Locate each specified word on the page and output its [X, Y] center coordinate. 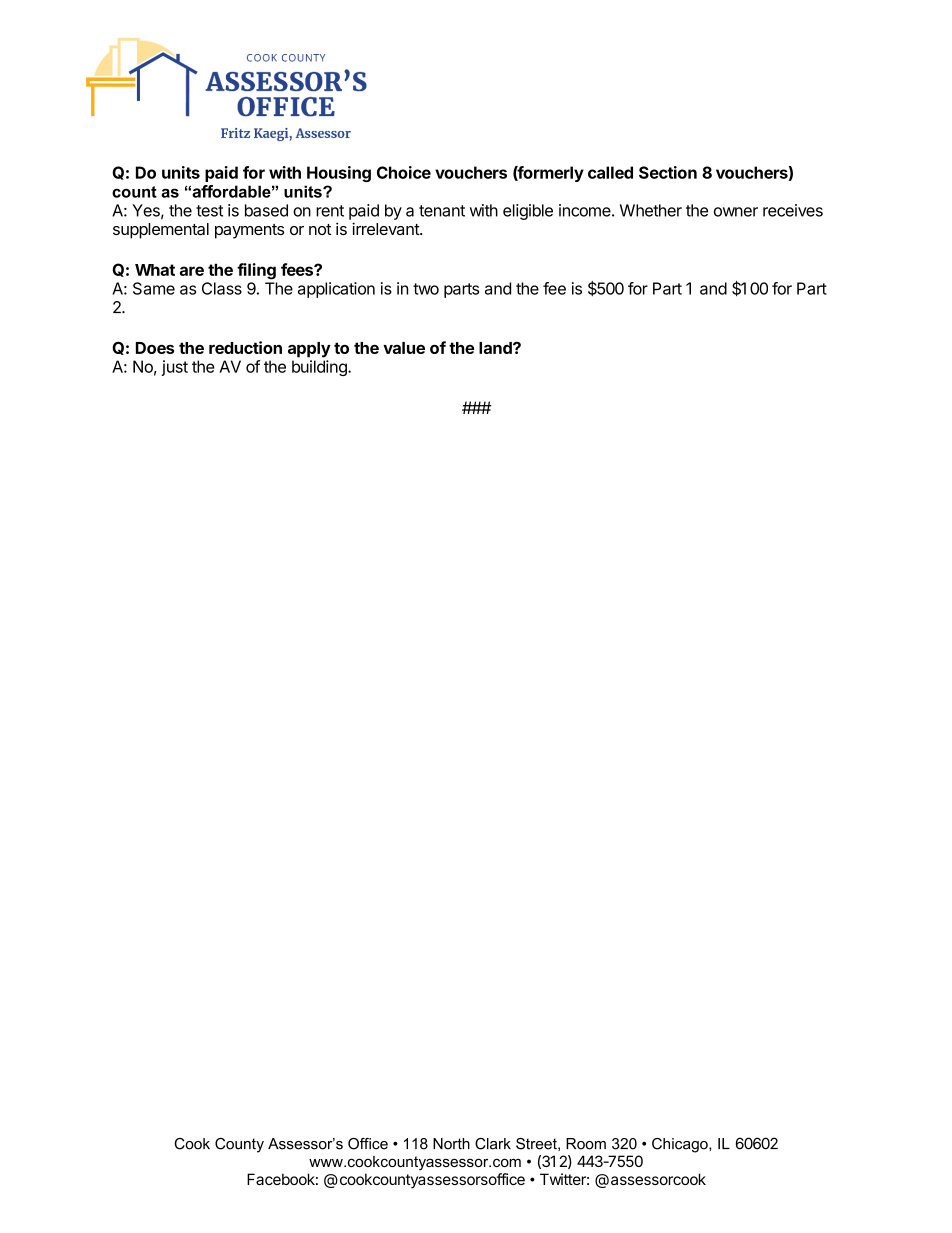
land [496, 348]
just [174, 368]
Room [586, 1144]
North [451, 1144]
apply [309, 350]
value [404, 348]
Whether [651, 210]
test [209, 211]
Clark [493, 1144]
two [426, 289]
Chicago [681, 1145]
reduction [245, 347]
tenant [442, 211]
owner [736, 212]
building [320, 368]
